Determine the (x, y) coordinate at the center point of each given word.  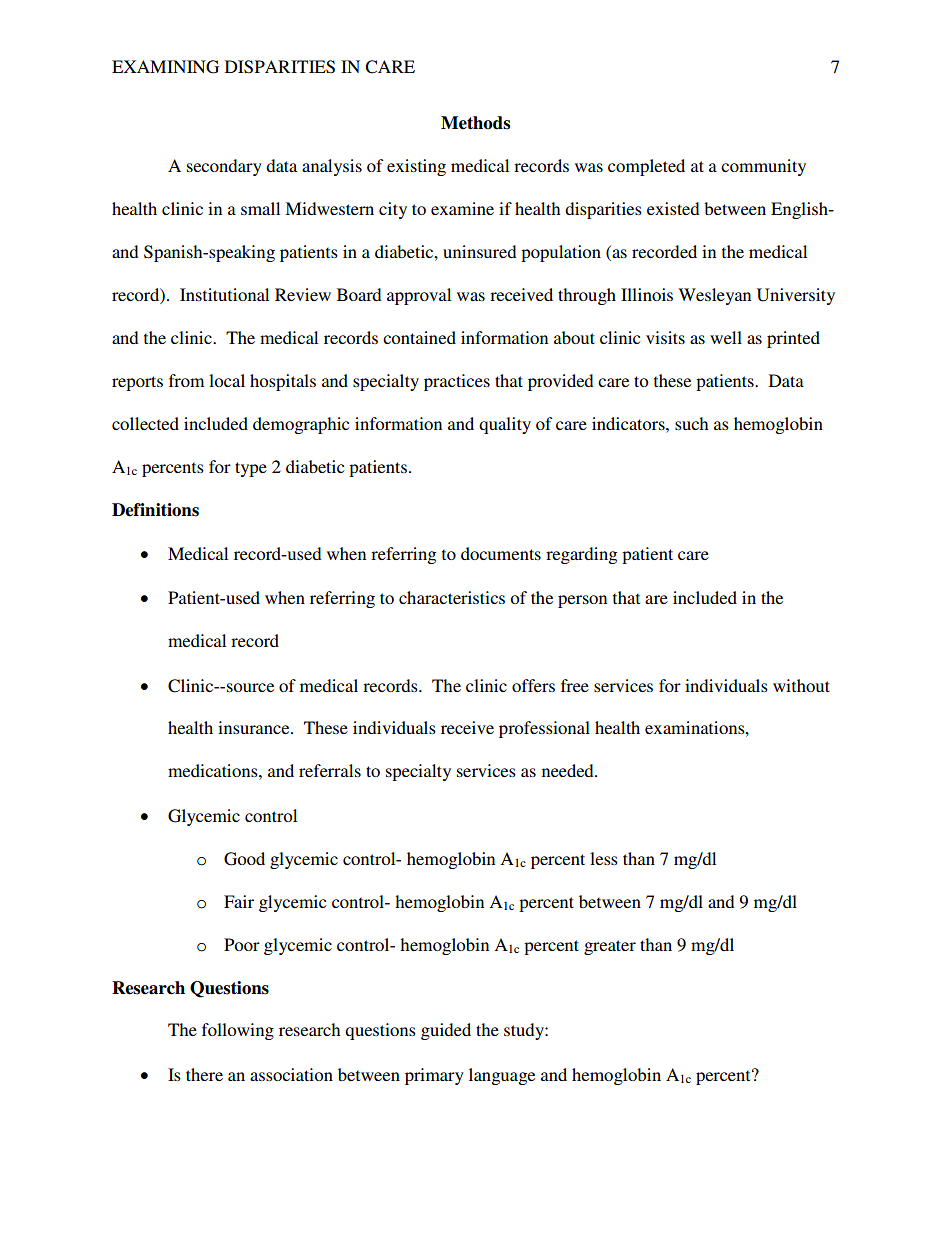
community (763, 167)
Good (244, 859)
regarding (581, 555)
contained (419, 337)
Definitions (155, 510)
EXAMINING (165, 67)
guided (446, 1031)
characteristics (452, 597)
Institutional (224, 294)
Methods (475, 123)
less (604, 858)
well (726, 337)
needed (569, 770)
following (238, 1031)
